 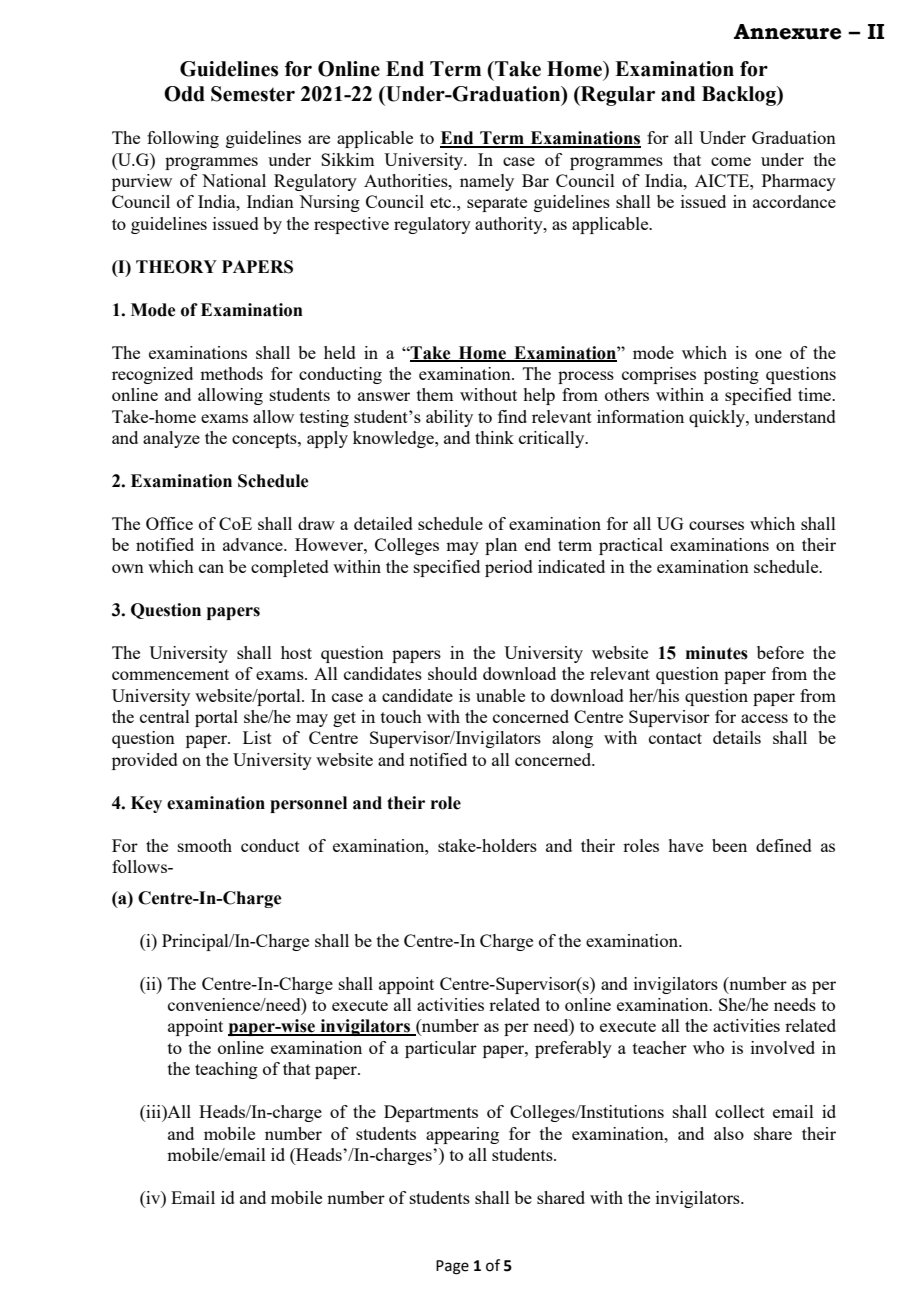 What do you see at coordinates (441, 1049) in the screenshot?
I see `particular` at bounding box center [441, 1049].
